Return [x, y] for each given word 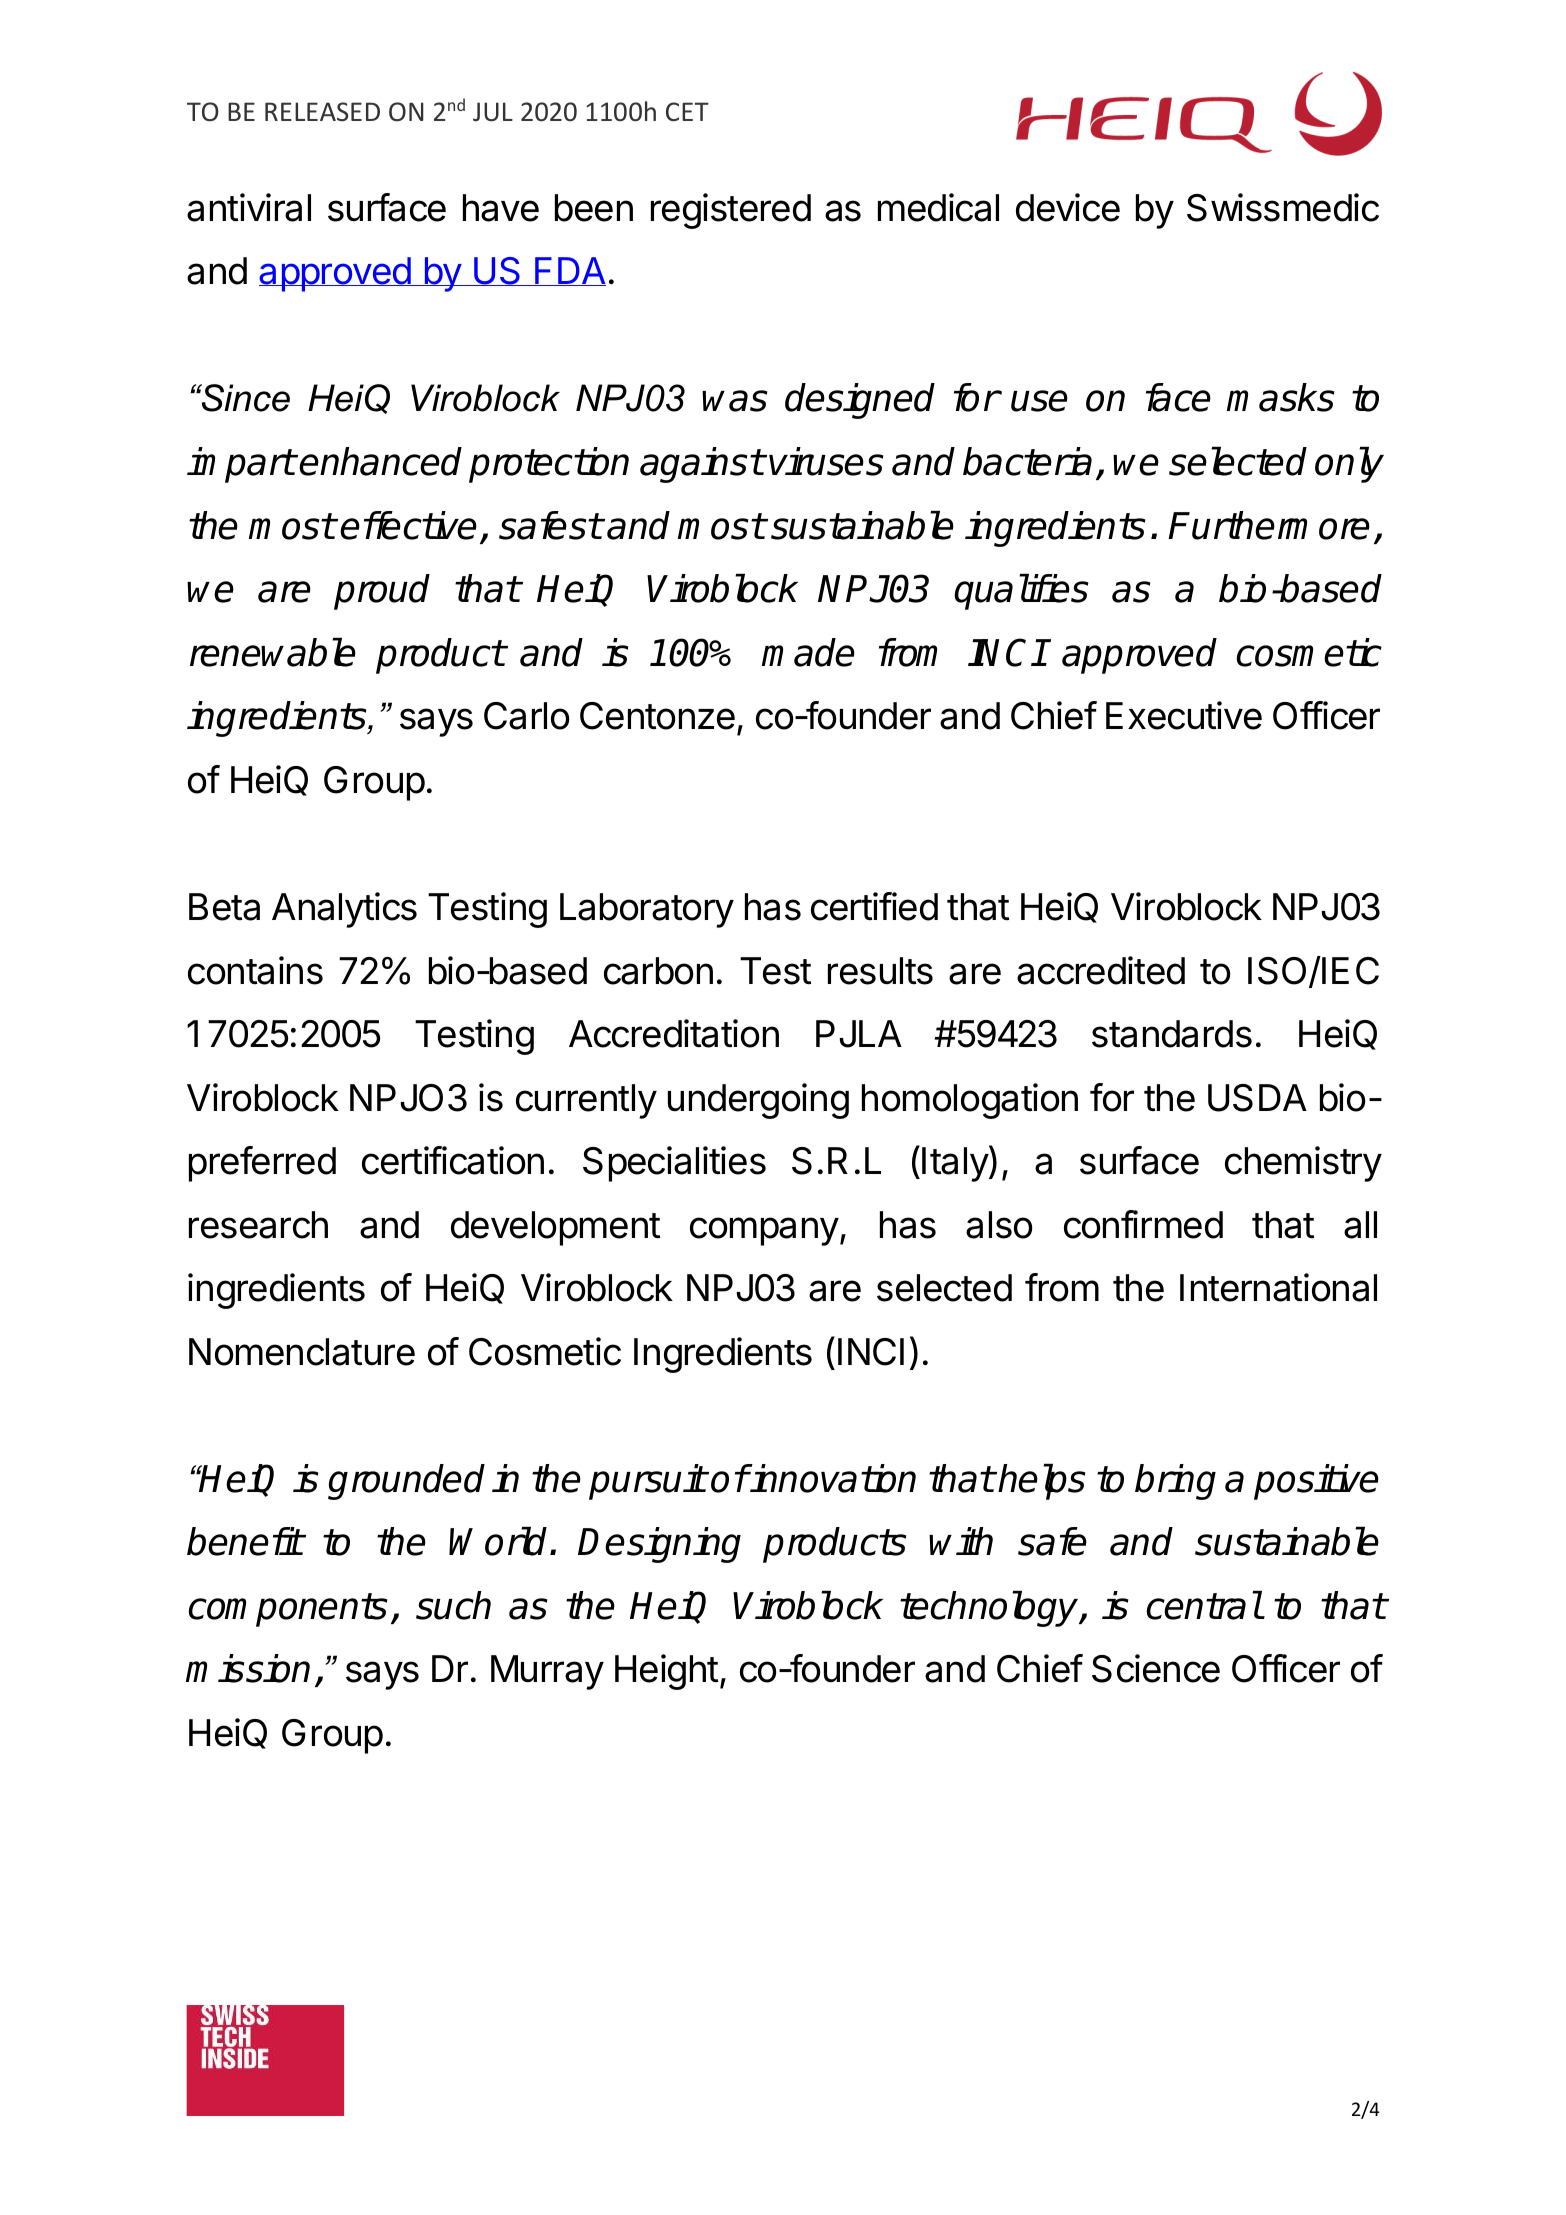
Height [666, 1672]
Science [1156, 1668]
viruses [826, 461]
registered [731, 211]
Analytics [344, 910]
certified [874, 906]
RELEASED [322, 111]
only [1349, 465]
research [258, 1225]
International [1278, 1287]
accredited [1101, 970]
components [288, 1610]
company [764, 1231]
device [1068, 207]
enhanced [380, 461]
